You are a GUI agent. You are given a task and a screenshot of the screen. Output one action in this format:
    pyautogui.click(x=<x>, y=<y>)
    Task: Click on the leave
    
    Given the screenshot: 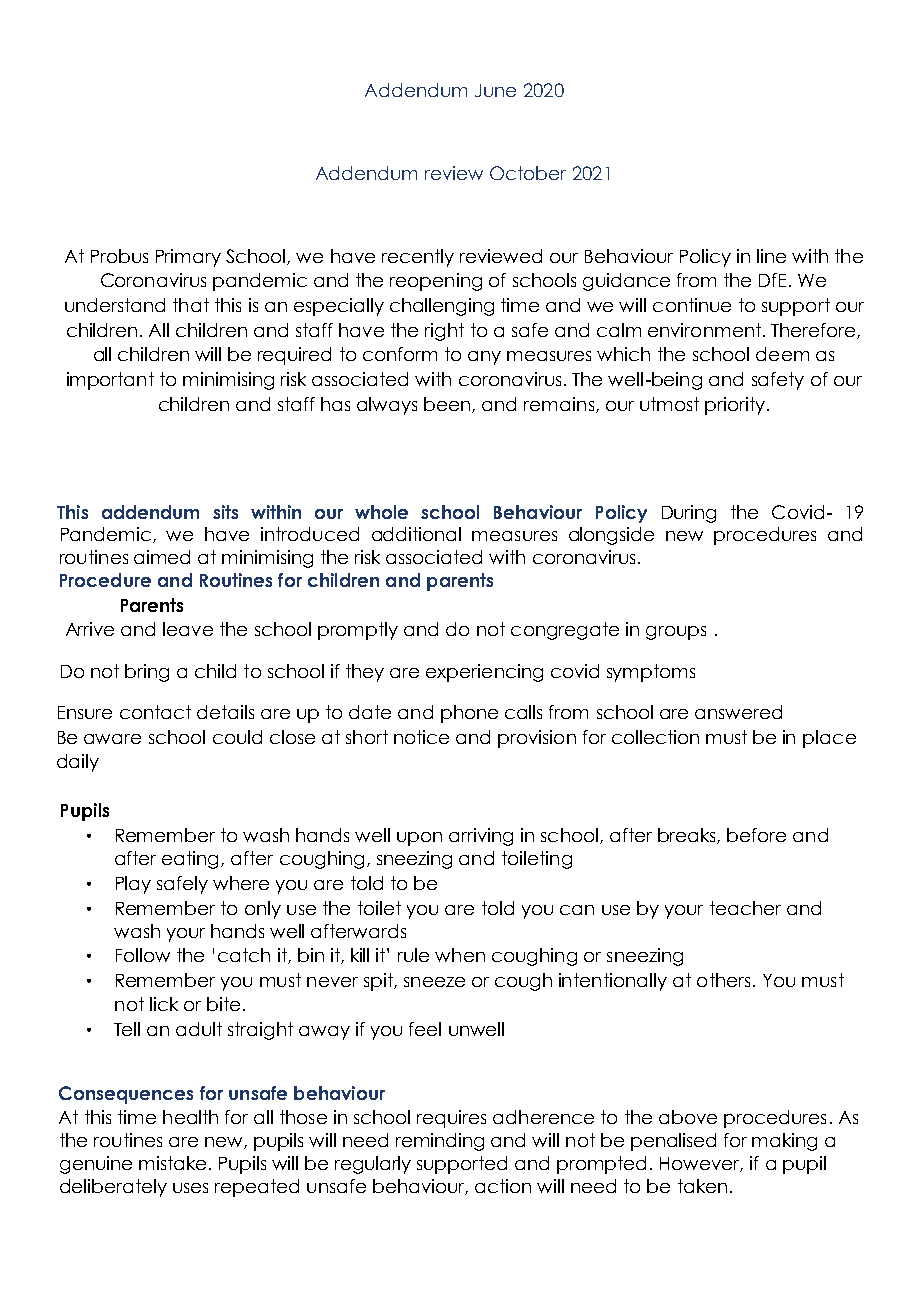 What is the action you would take?
    pyautogui.click(x=188, y=629)
